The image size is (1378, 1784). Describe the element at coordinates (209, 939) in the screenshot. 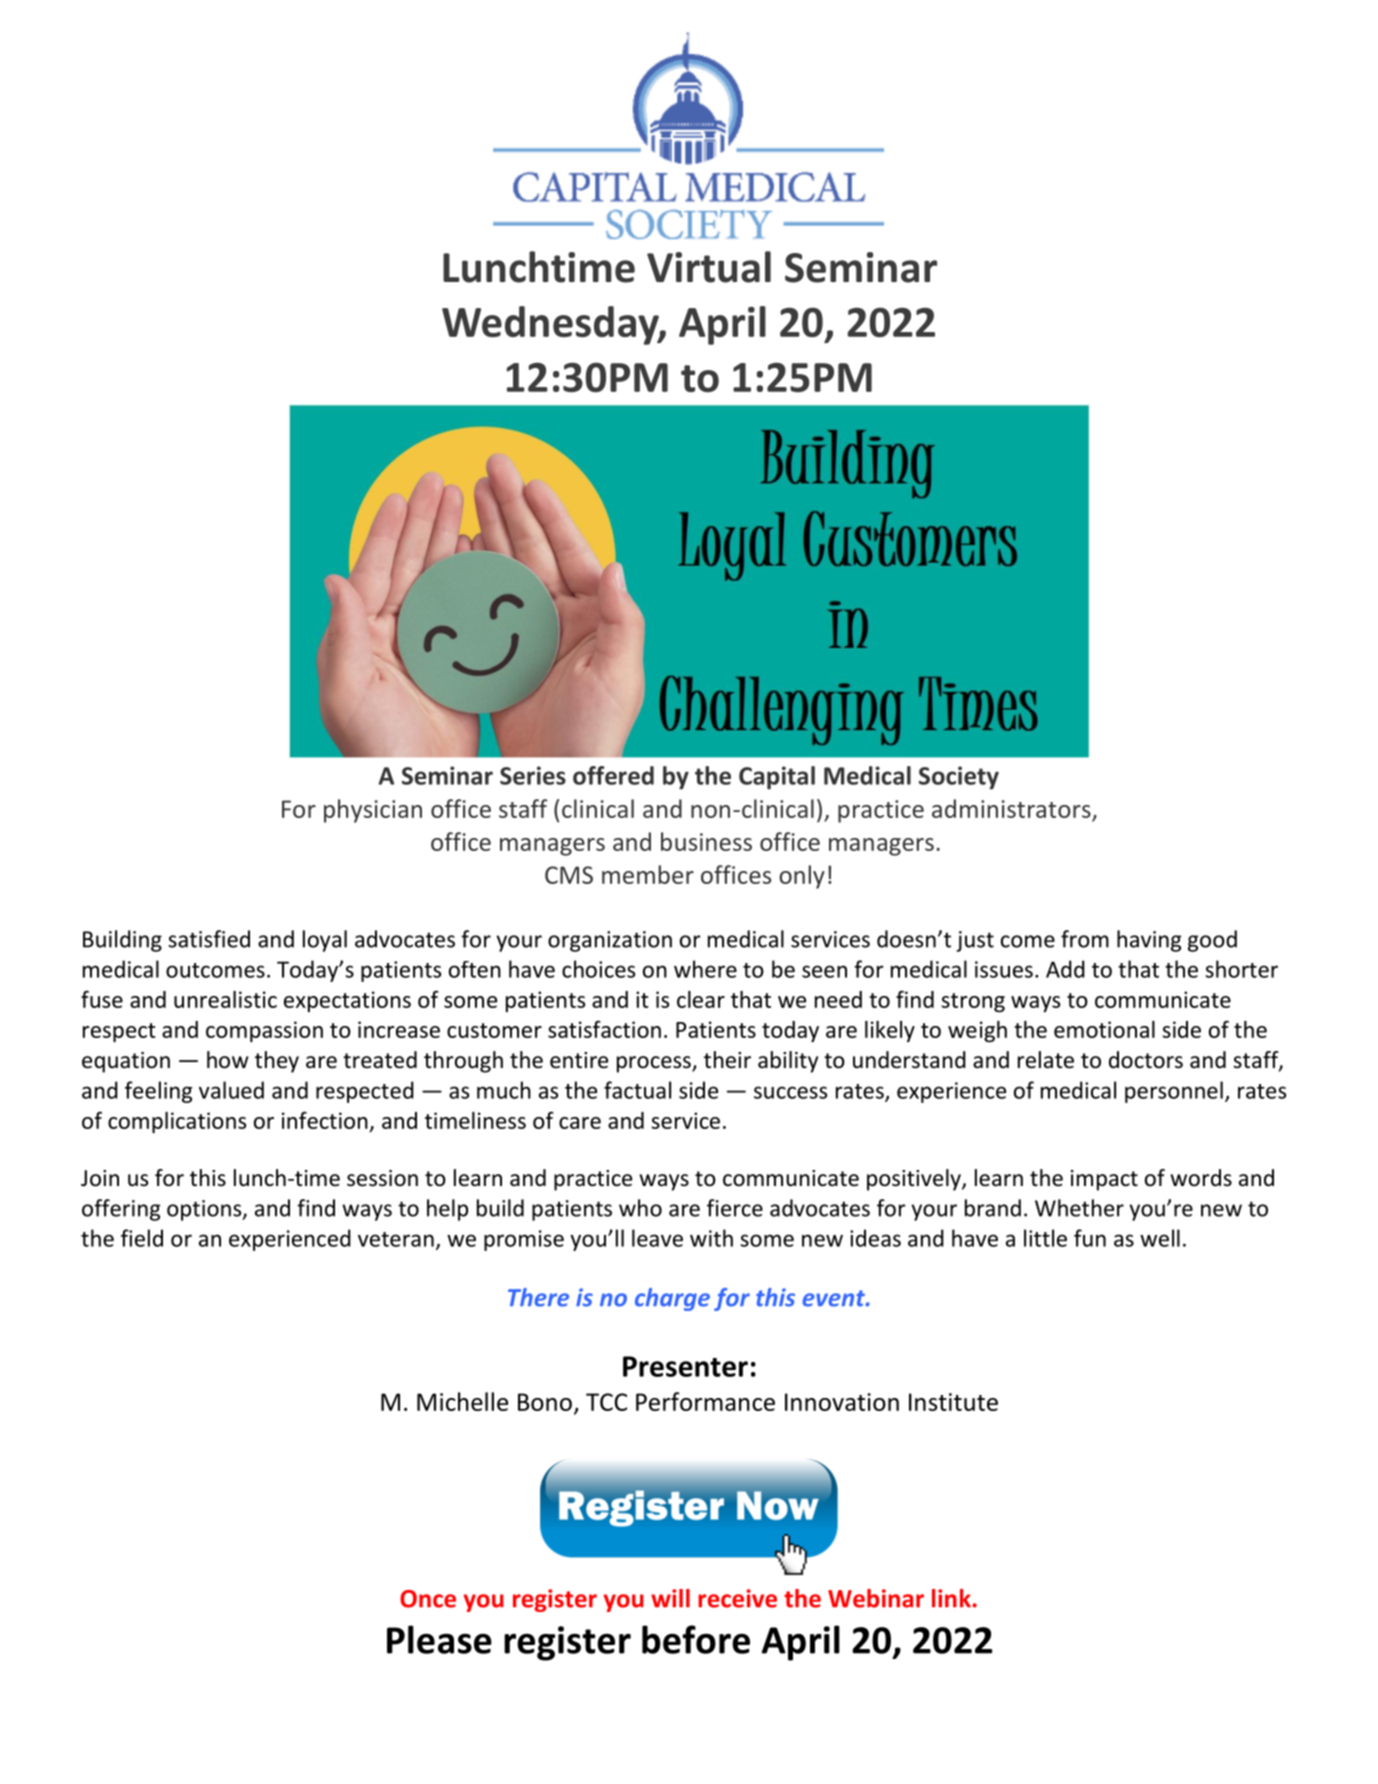

I see `satisfied` at that location.
